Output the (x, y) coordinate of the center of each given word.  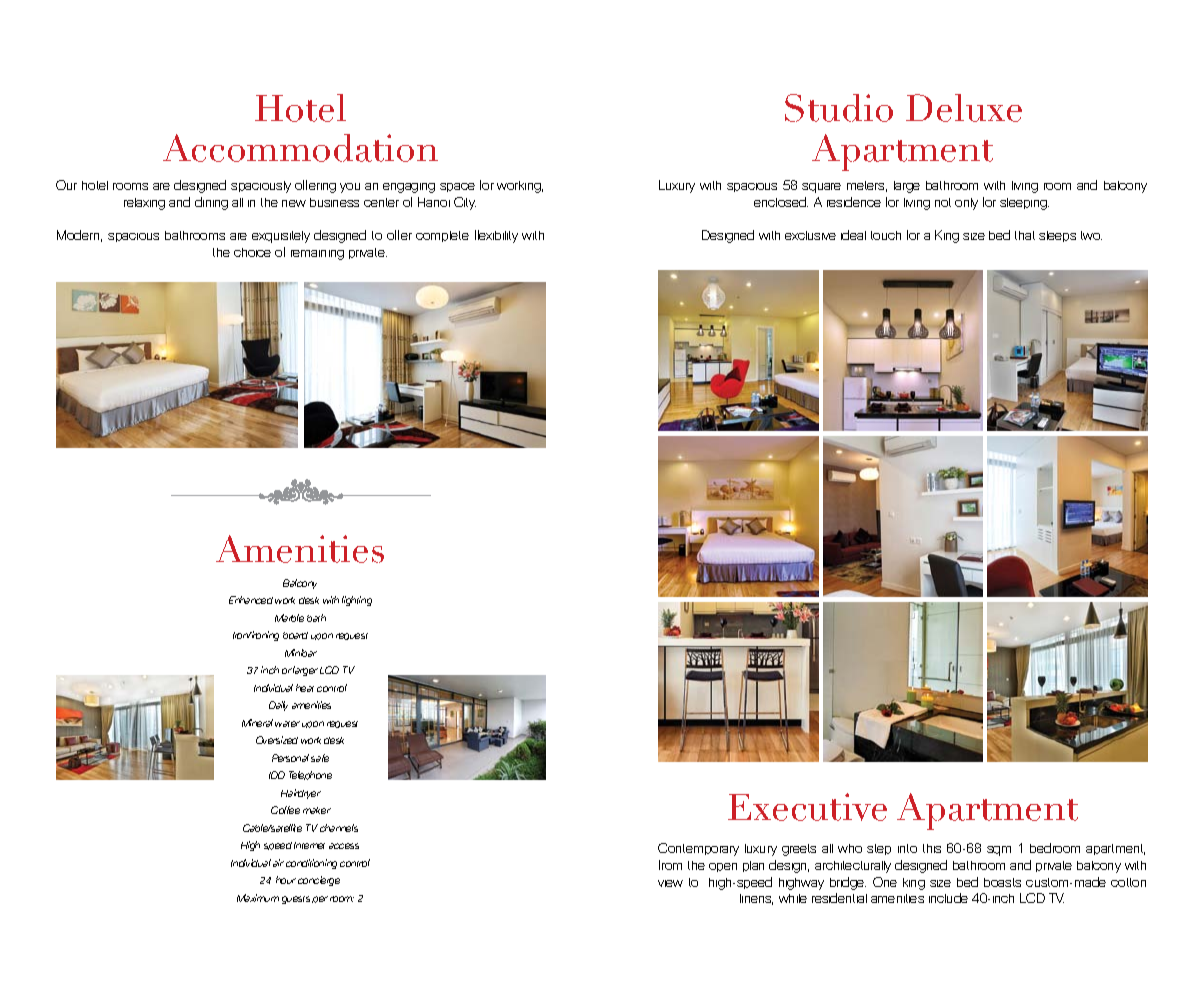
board (295, 635)
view (670, 883)
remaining (317, 255)
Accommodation (300, 148)
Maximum (258, 898)
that (1025, 235)
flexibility (496, 236)
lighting (357, 601)
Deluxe (964, 108)
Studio (839, 108)
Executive (807, 807)
